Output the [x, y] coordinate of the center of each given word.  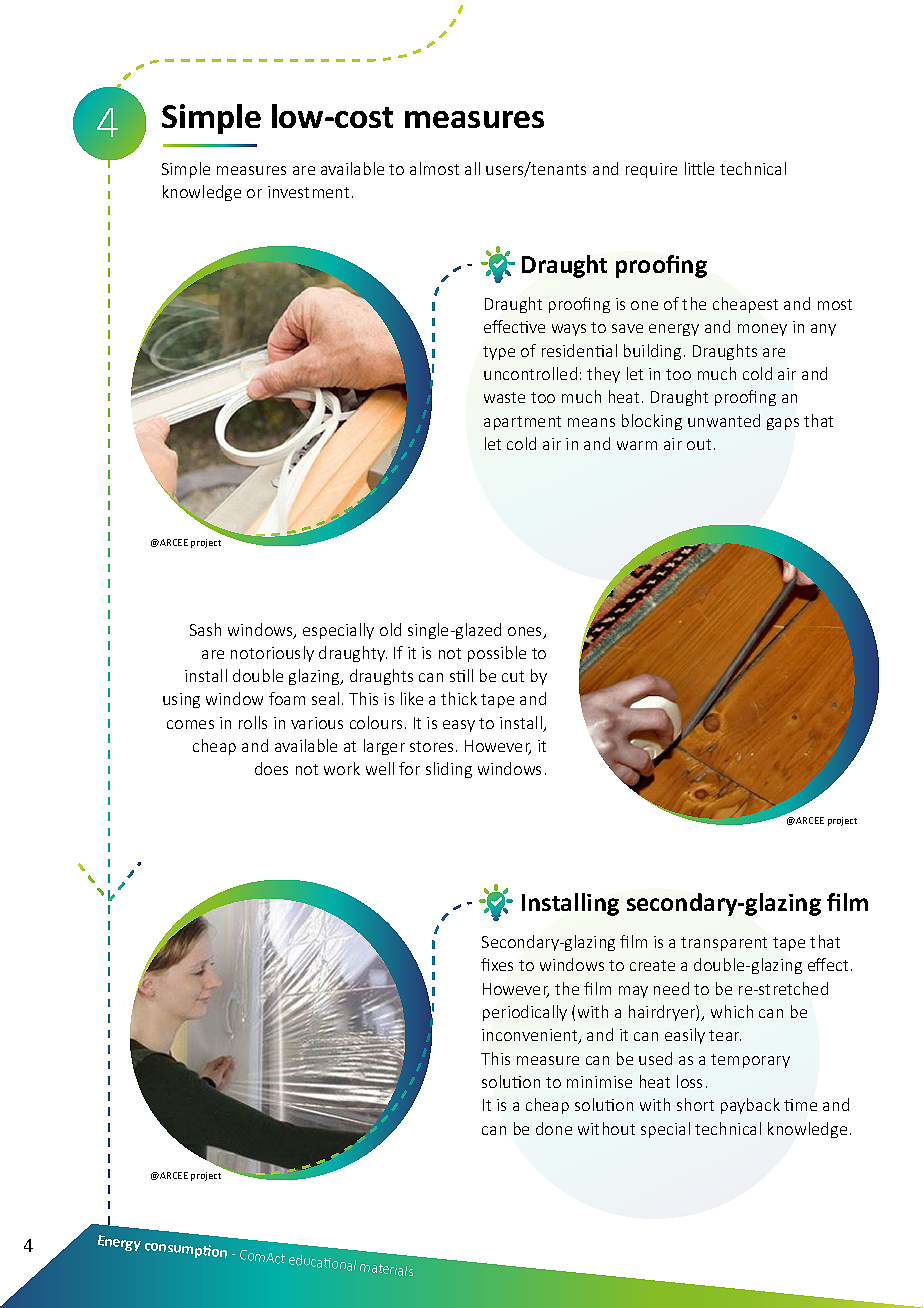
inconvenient [531, 1036]
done [554, 1128]
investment [308, 192]
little [699, 168]
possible [497, 654]
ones [526, 633]
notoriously [272, 654]
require [651, 170]
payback [750, 1106]
